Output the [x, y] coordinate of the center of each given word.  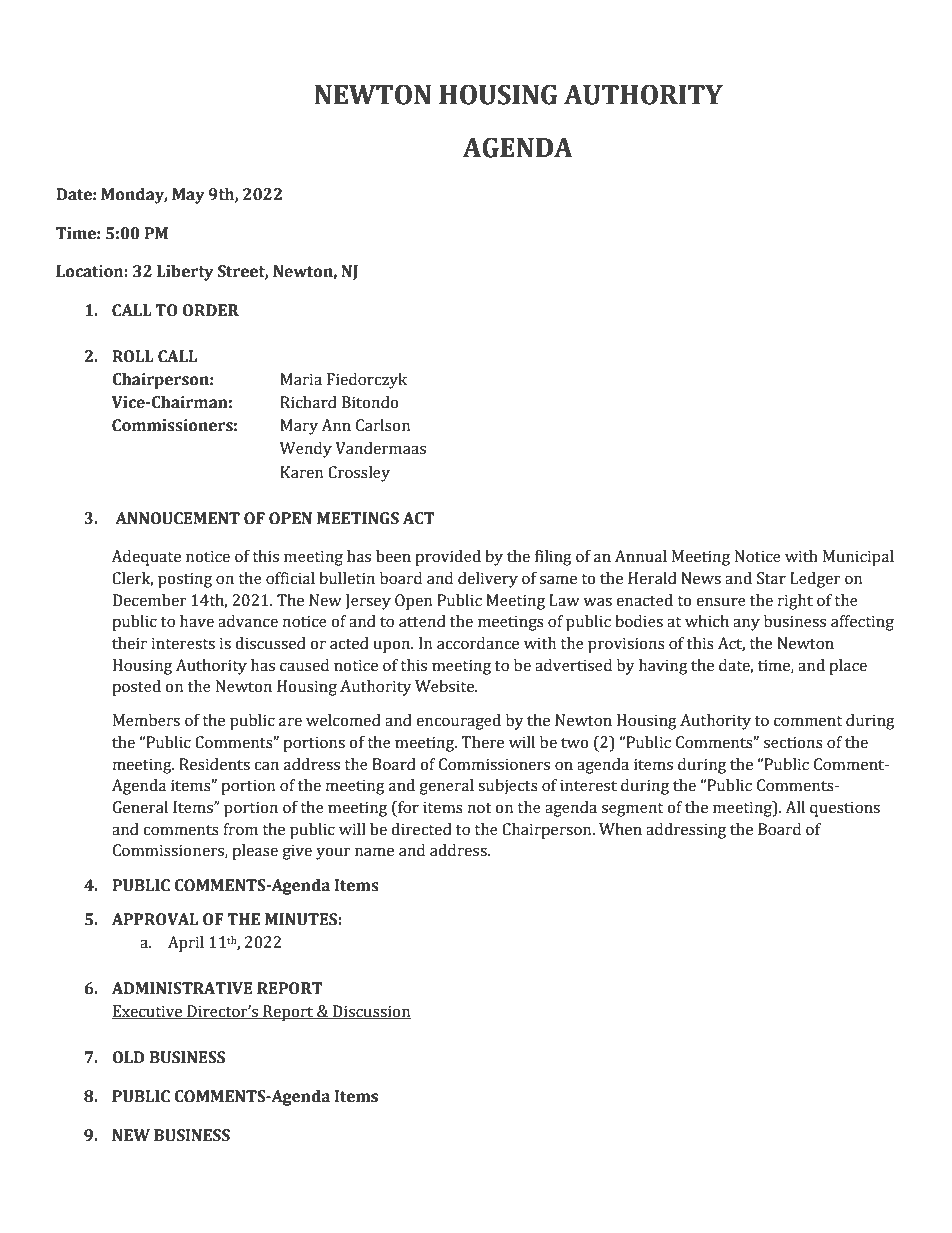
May [188, 196]
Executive [148, 1012]
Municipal [858, 558]
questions [845, 809]
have [197, 621]
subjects [508, 787]
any [746, 624]
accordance [478, 643]
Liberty [185, 273]
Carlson [383, 425]
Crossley [359, 474]
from [240, 829]
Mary [299, 427]
